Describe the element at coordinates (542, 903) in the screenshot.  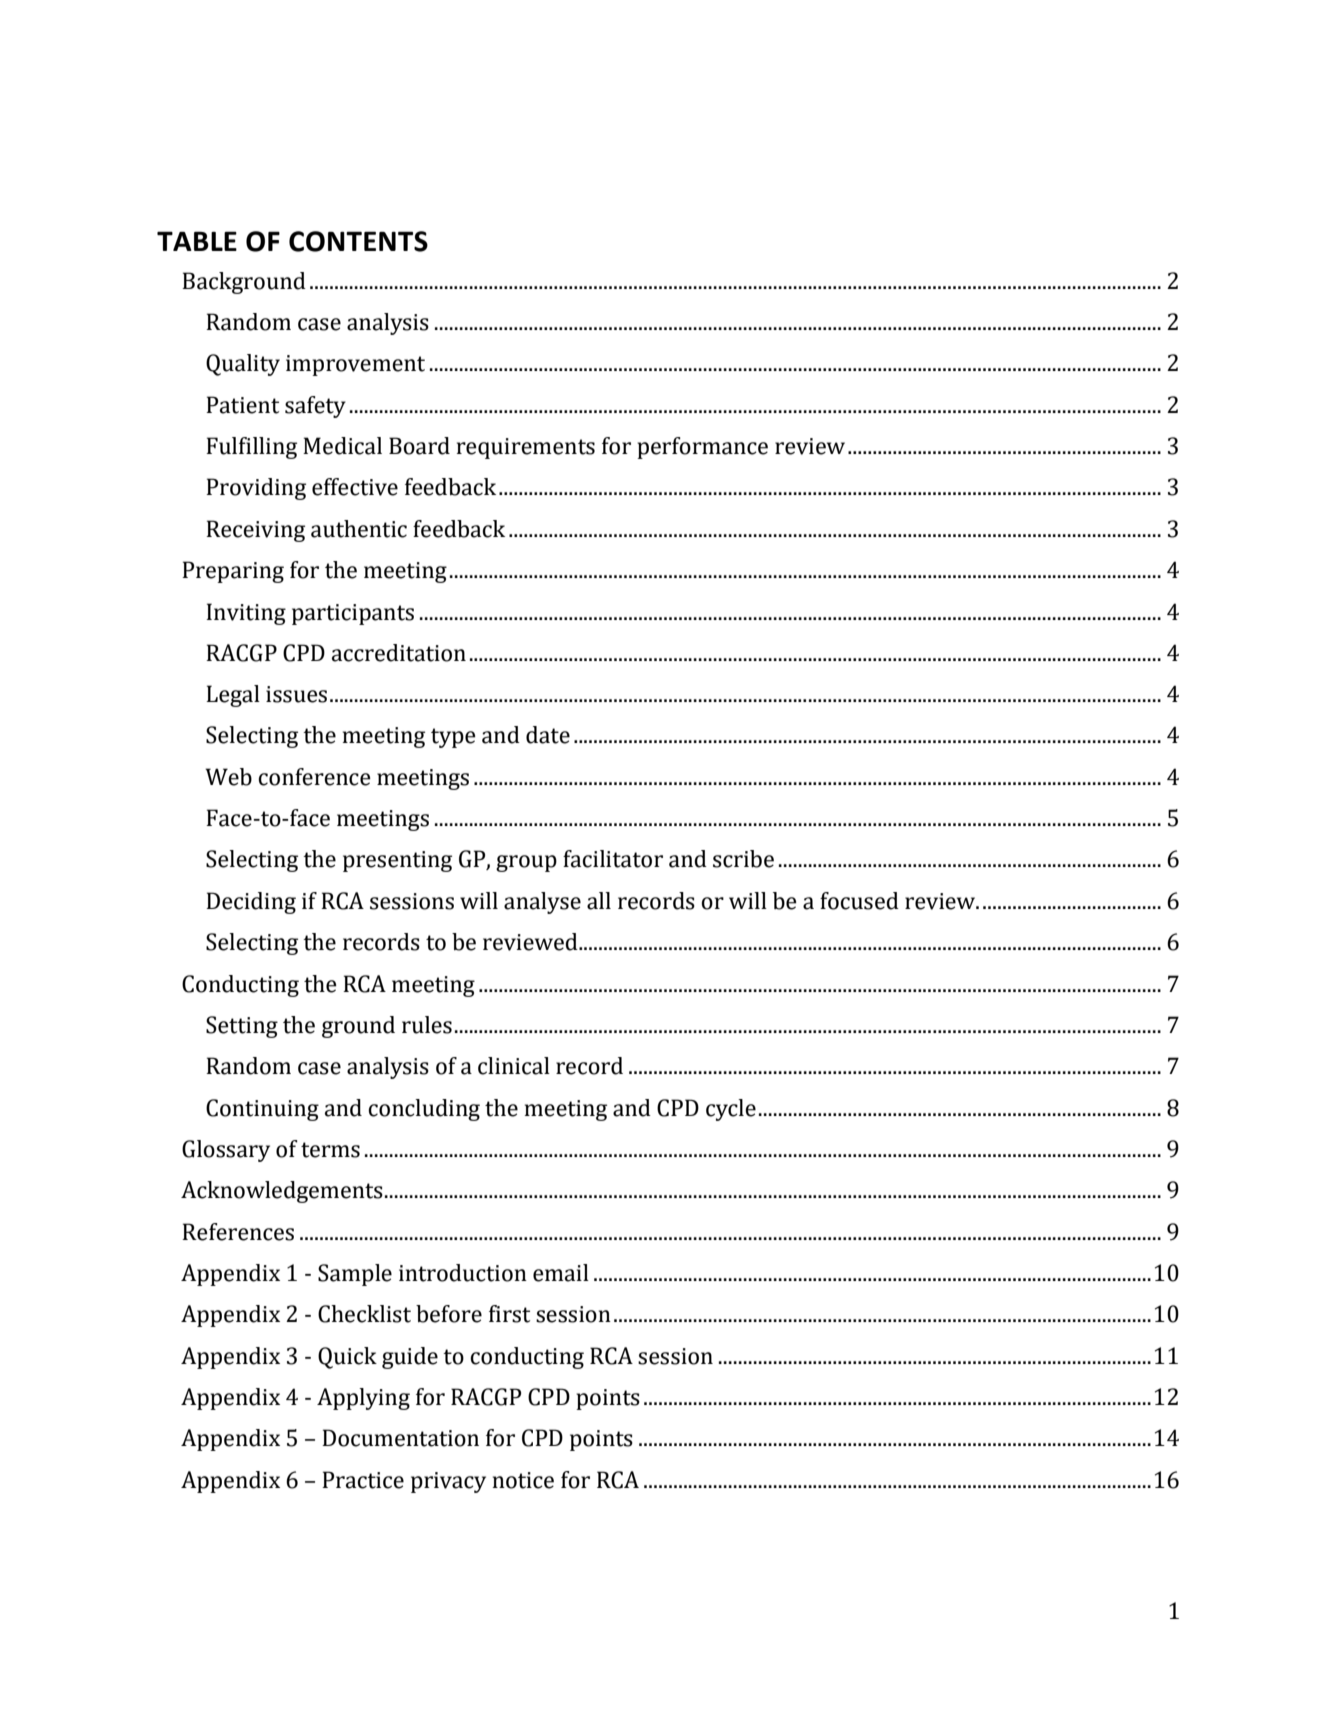
I see `analyse` at that location.
